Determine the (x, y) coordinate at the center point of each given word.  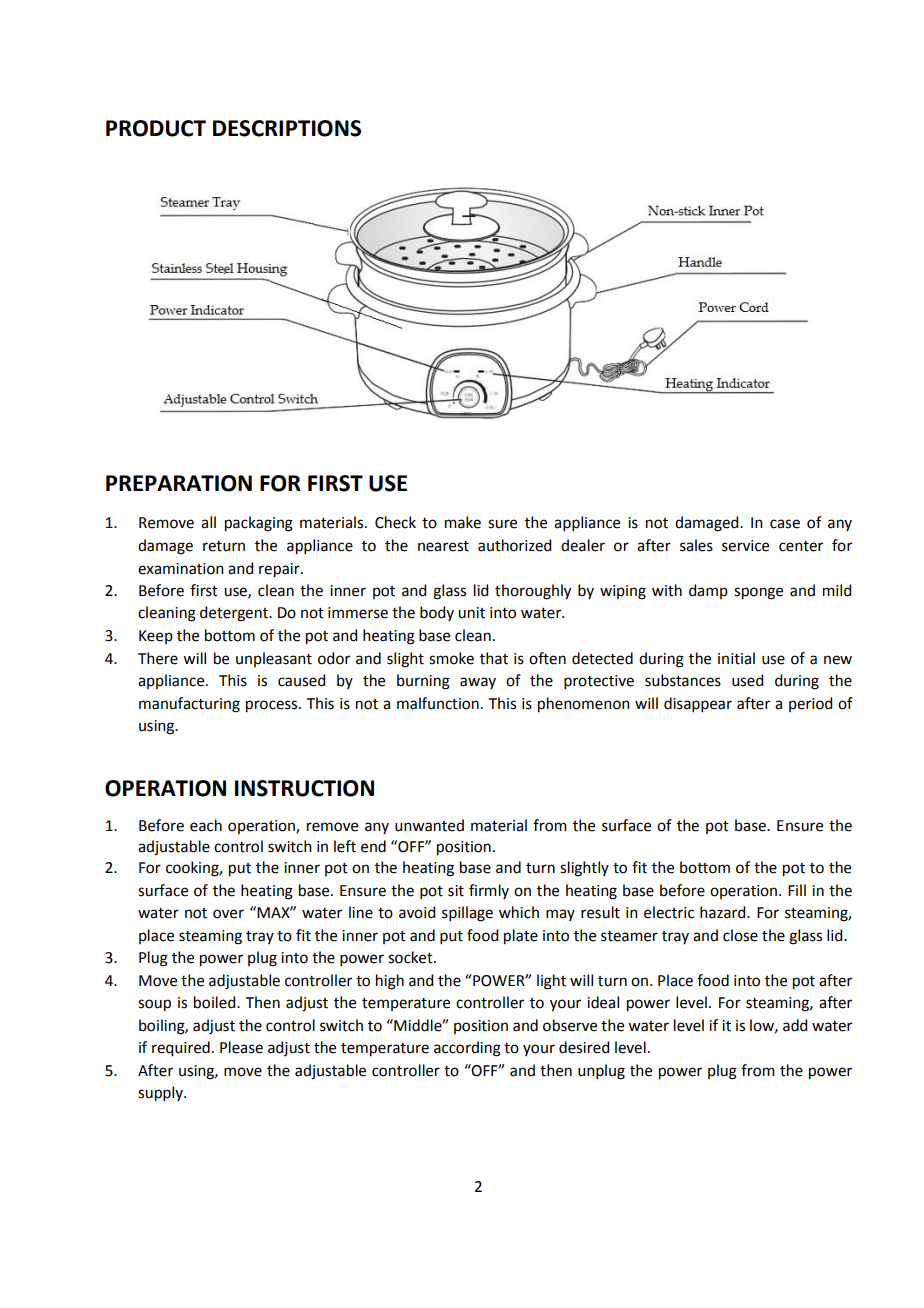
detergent (235, 614)
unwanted (429, 825)
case (785, 524)
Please (241, 1047)
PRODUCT (156, 128)
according (467, 1049)
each (206, 825)
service (745, 546)
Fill (797, 890)
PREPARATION (179, 483)
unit (471, 613)
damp (708, 591)
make (463, 522)
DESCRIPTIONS (287, 128)
